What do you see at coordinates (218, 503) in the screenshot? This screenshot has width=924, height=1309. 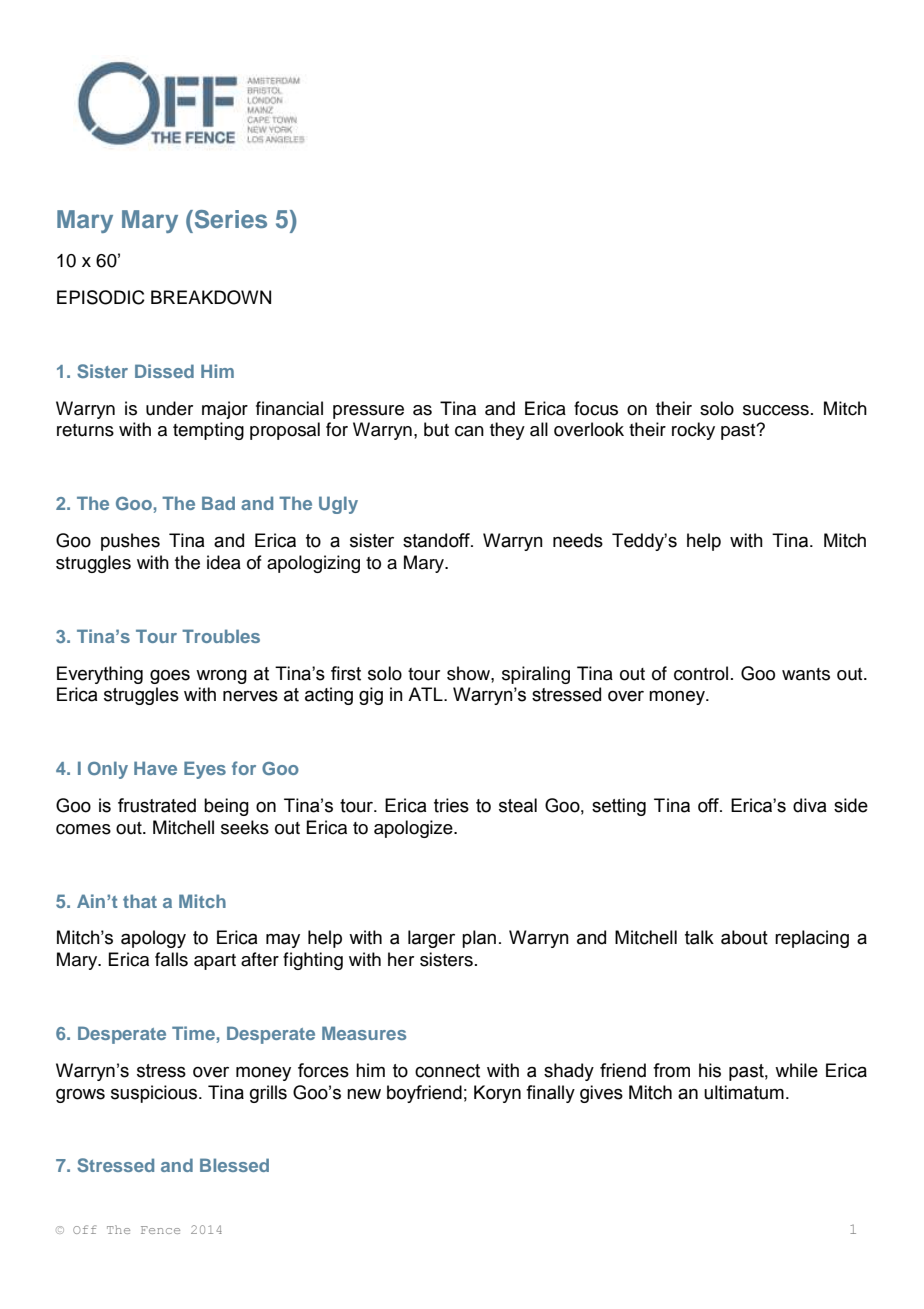 I see `Bad` at bounding box center [218, 503].
